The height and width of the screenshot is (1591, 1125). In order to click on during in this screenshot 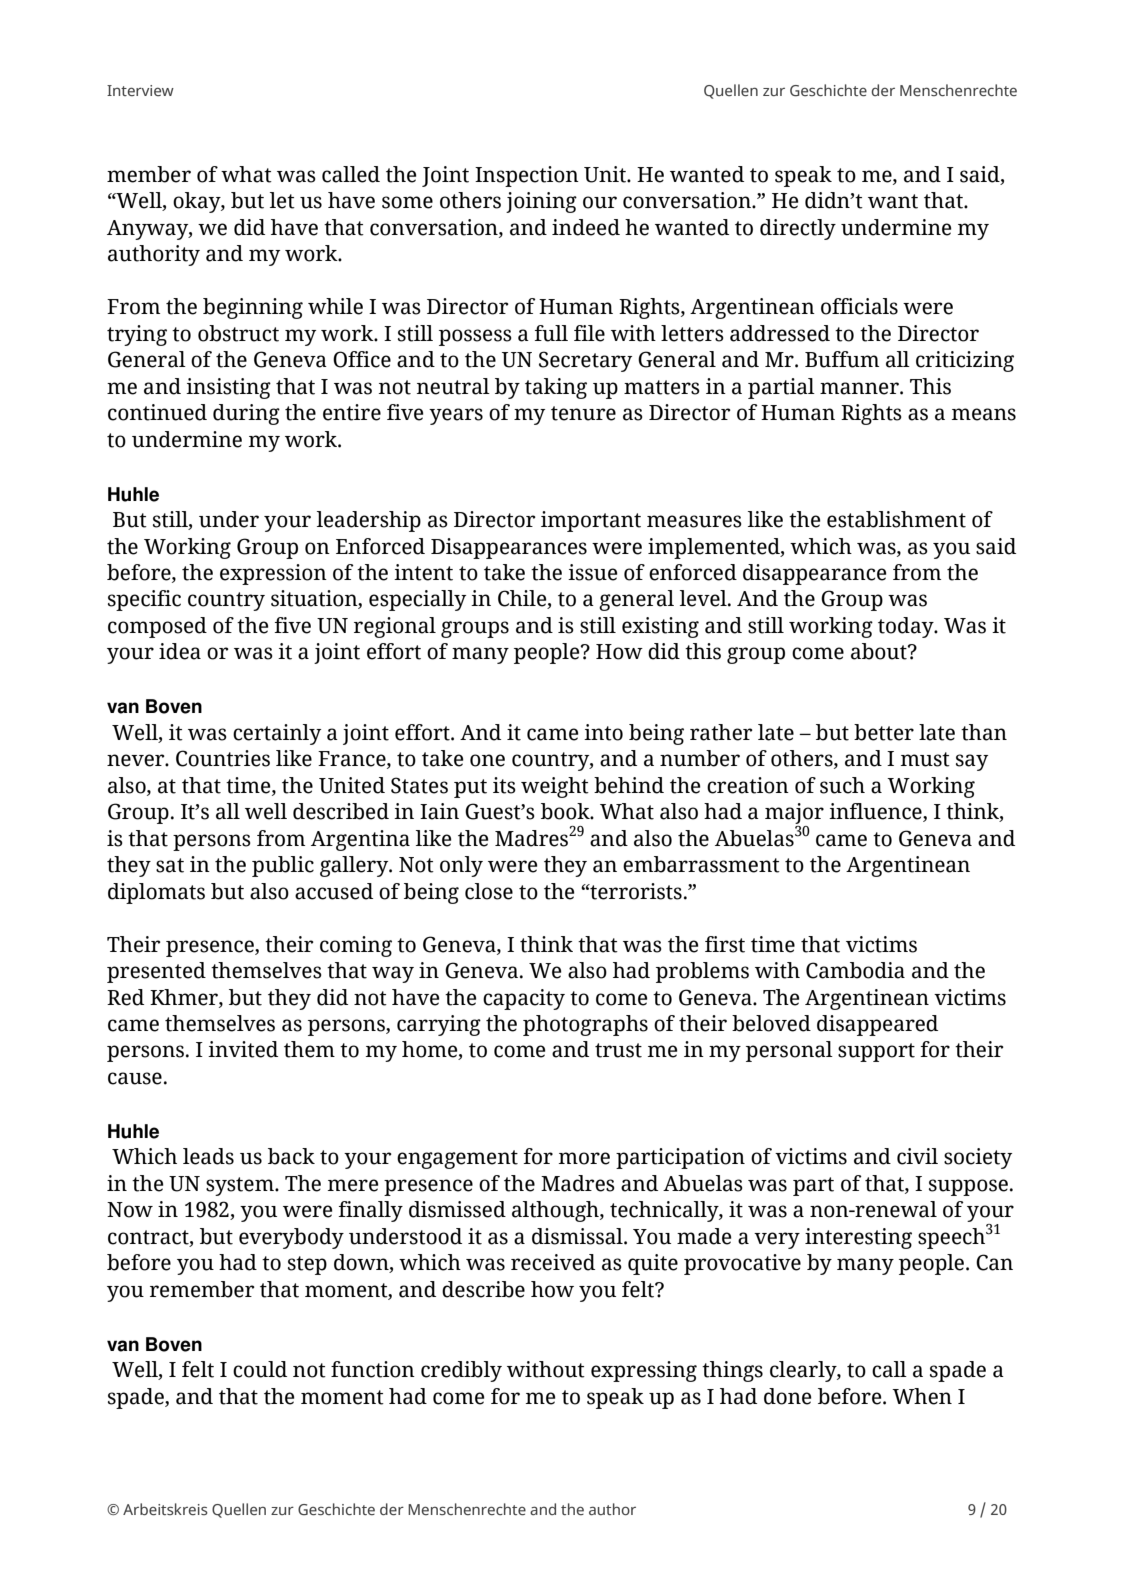, I will do `click(246, 414)`.
